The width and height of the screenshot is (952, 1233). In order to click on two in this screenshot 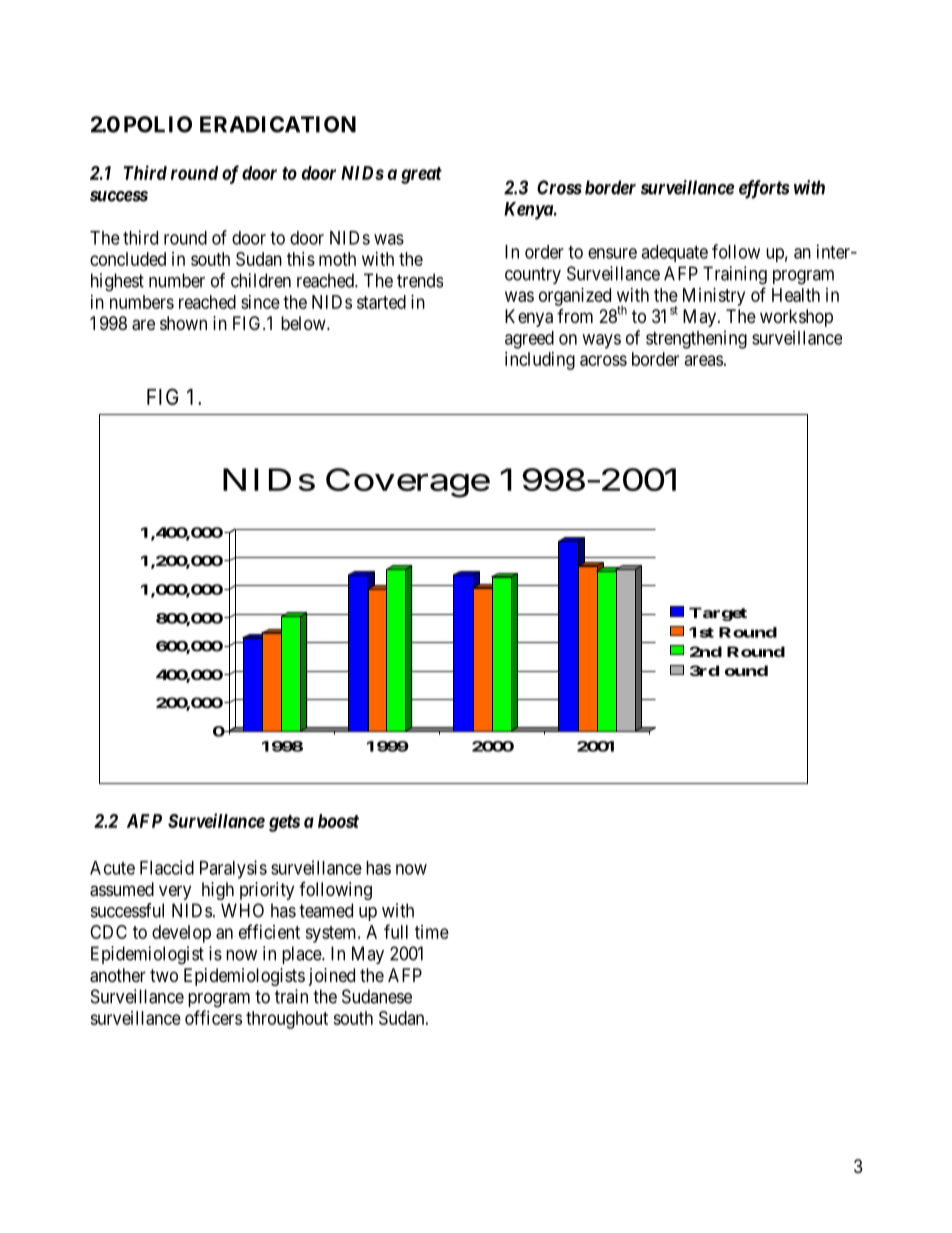, I will do `click(164, 975)`.
